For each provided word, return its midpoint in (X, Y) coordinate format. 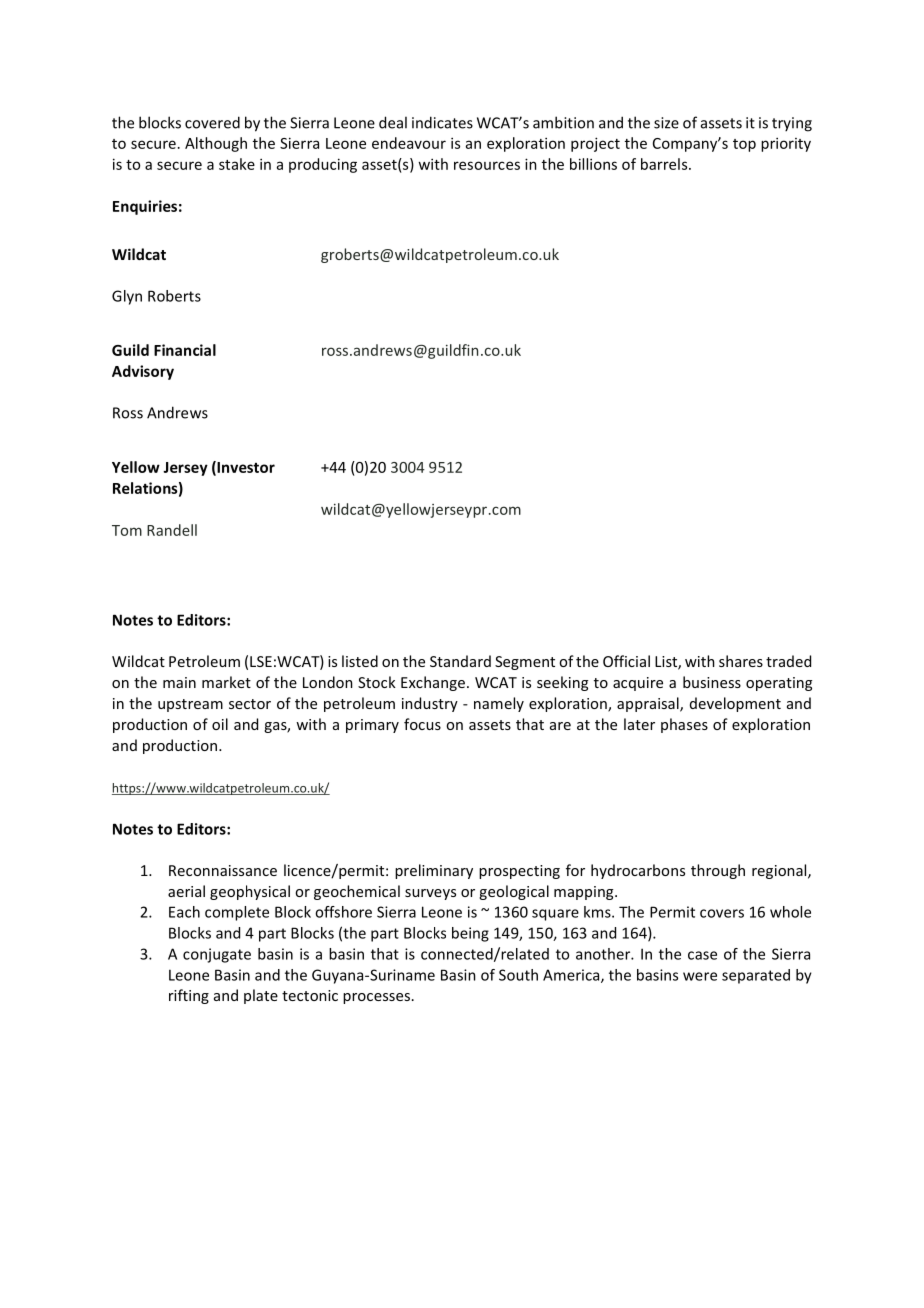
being (470, 934)
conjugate (217, 955)
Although (216, 144)
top (744, 145)
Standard (460, 661)
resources (487, 165)
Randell (172, 530)
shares (741, 661)
